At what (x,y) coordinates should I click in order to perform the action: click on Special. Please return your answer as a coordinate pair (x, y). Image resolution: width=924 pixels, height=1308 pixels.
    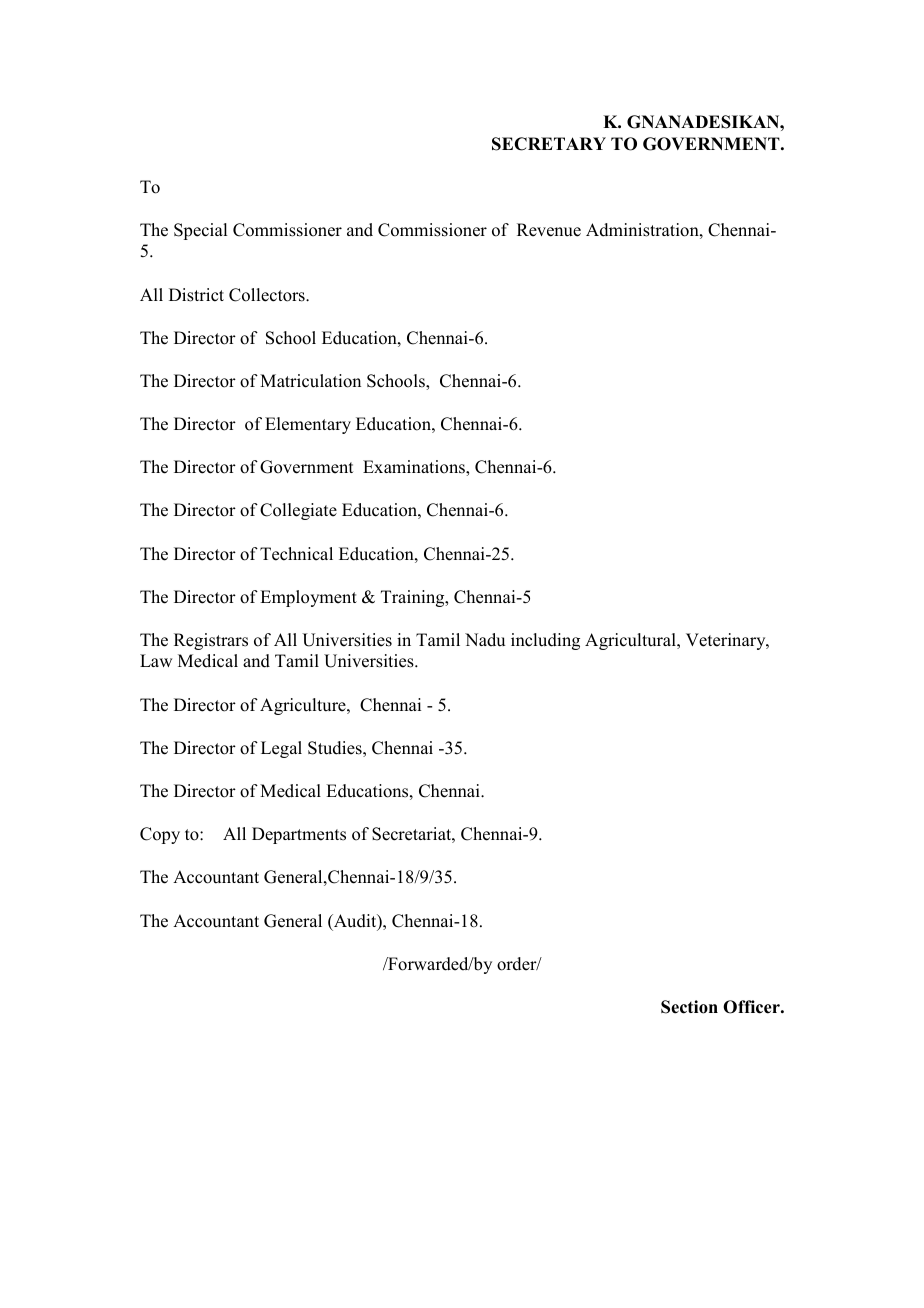
    Looking at the image, I should click on (200, 231).
